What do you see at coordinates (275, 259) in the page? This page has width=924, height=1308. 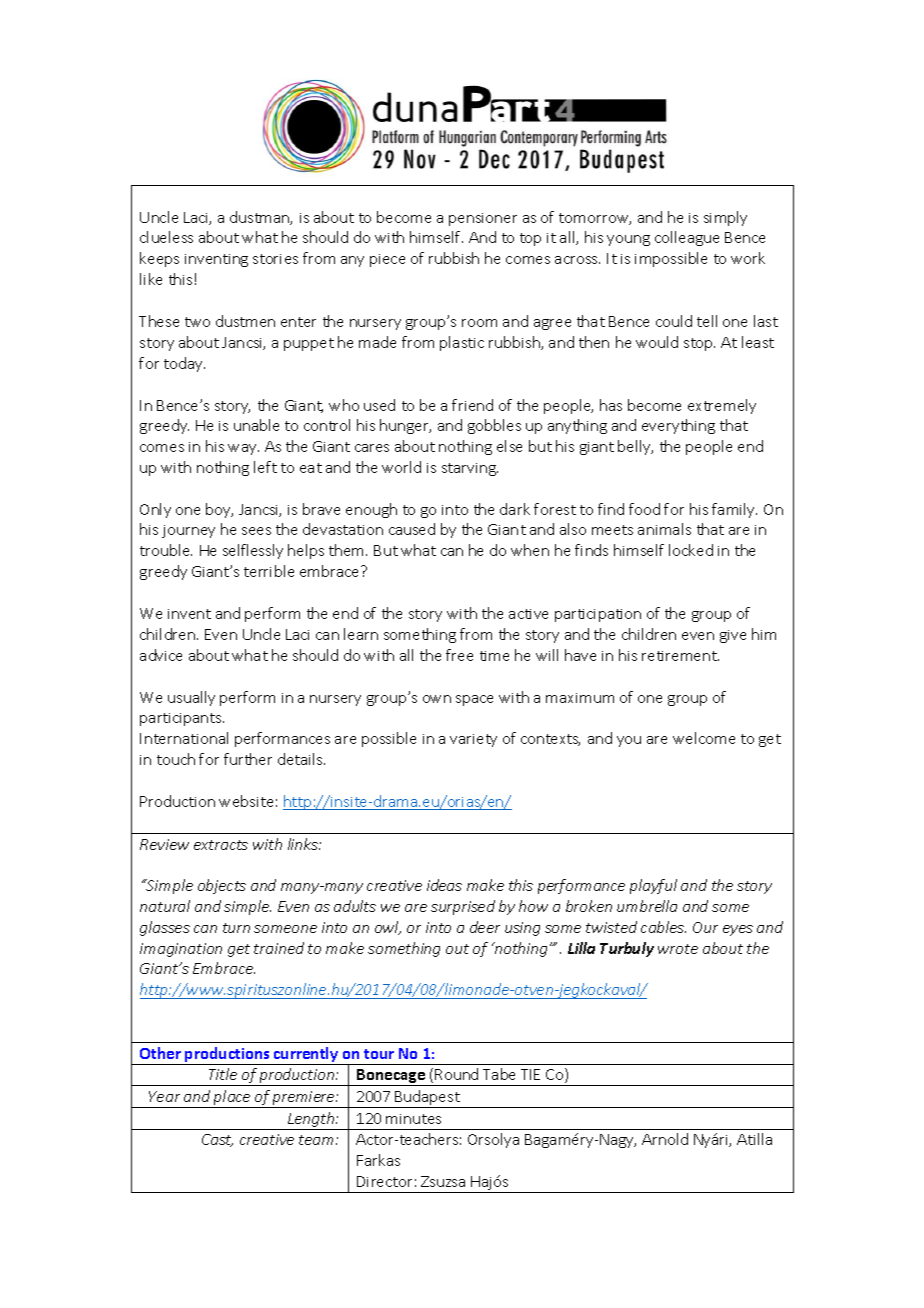 I see `stories` at bounding box center [275, 259].
